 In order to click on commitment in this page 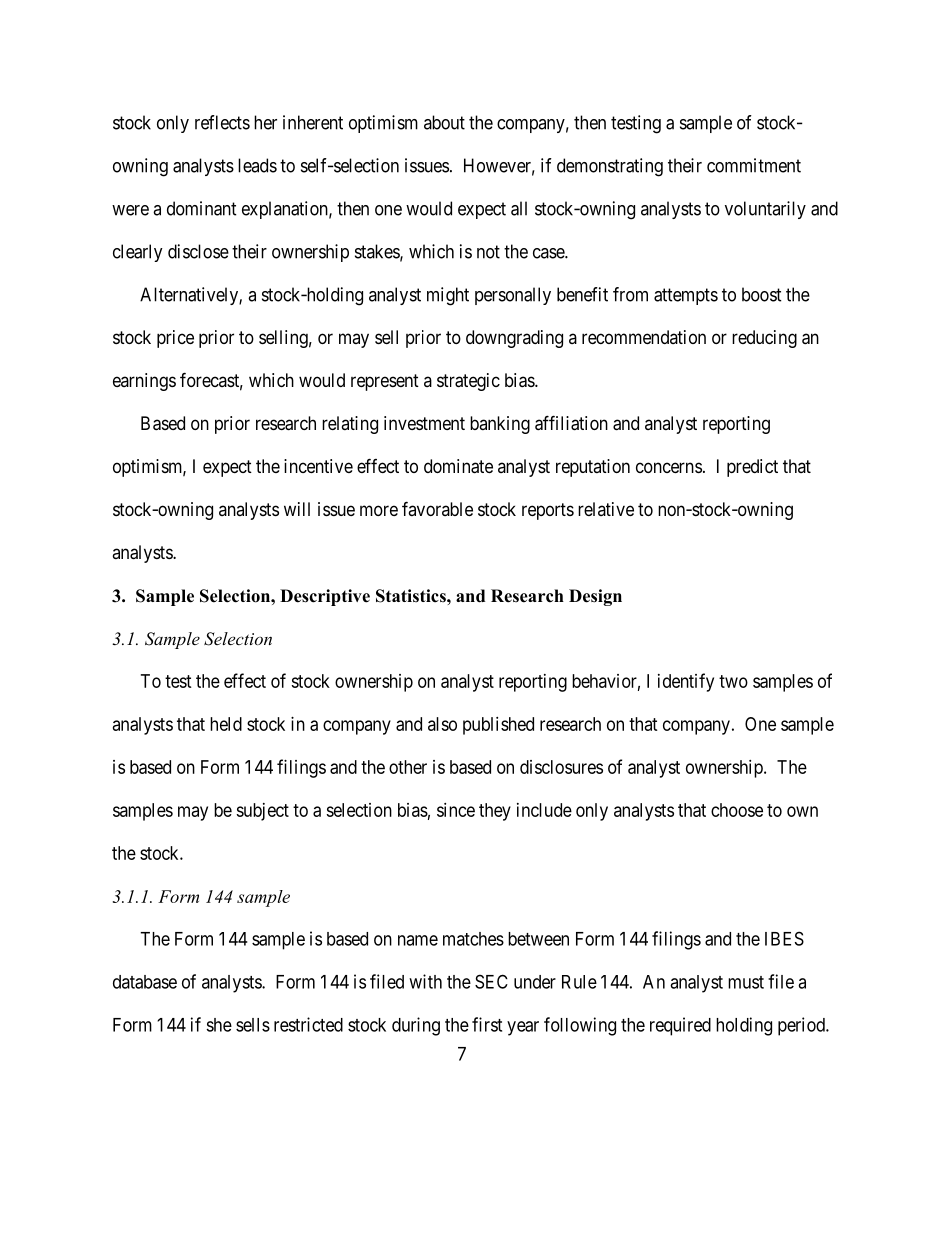, I will do `click(754, 165)`.
